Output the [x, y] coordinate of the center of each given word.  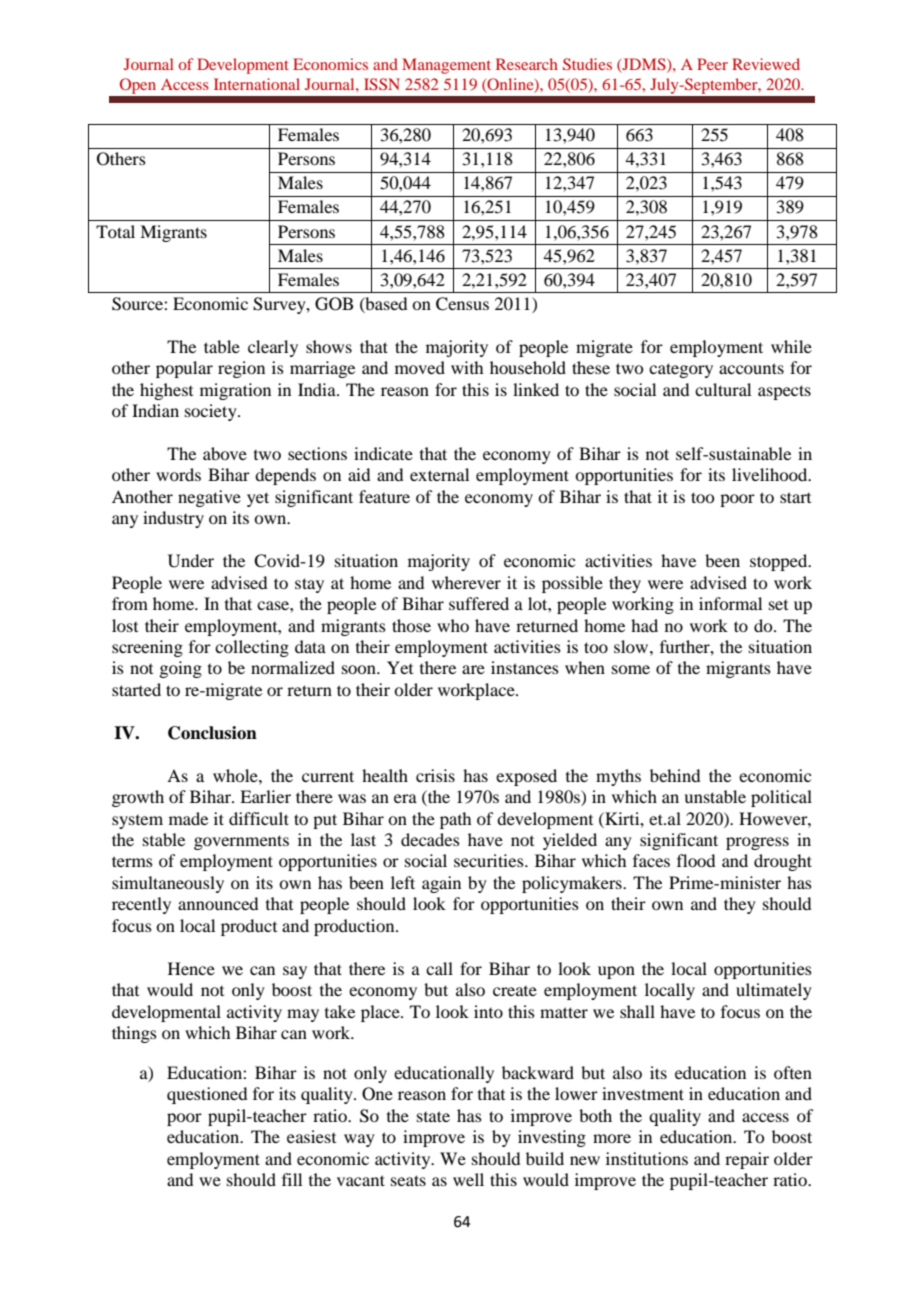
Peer [712, 64]
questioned [207, 1095]
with [467, 367]
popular [184, 369]
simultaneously [168, 884]
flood [696, 860]
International [257, 84]
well [468, 1179]
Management [446, 66]
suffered [479, 603]
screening [147, 648]
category [681, 370]
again [441, 884]
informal [730, 603]
